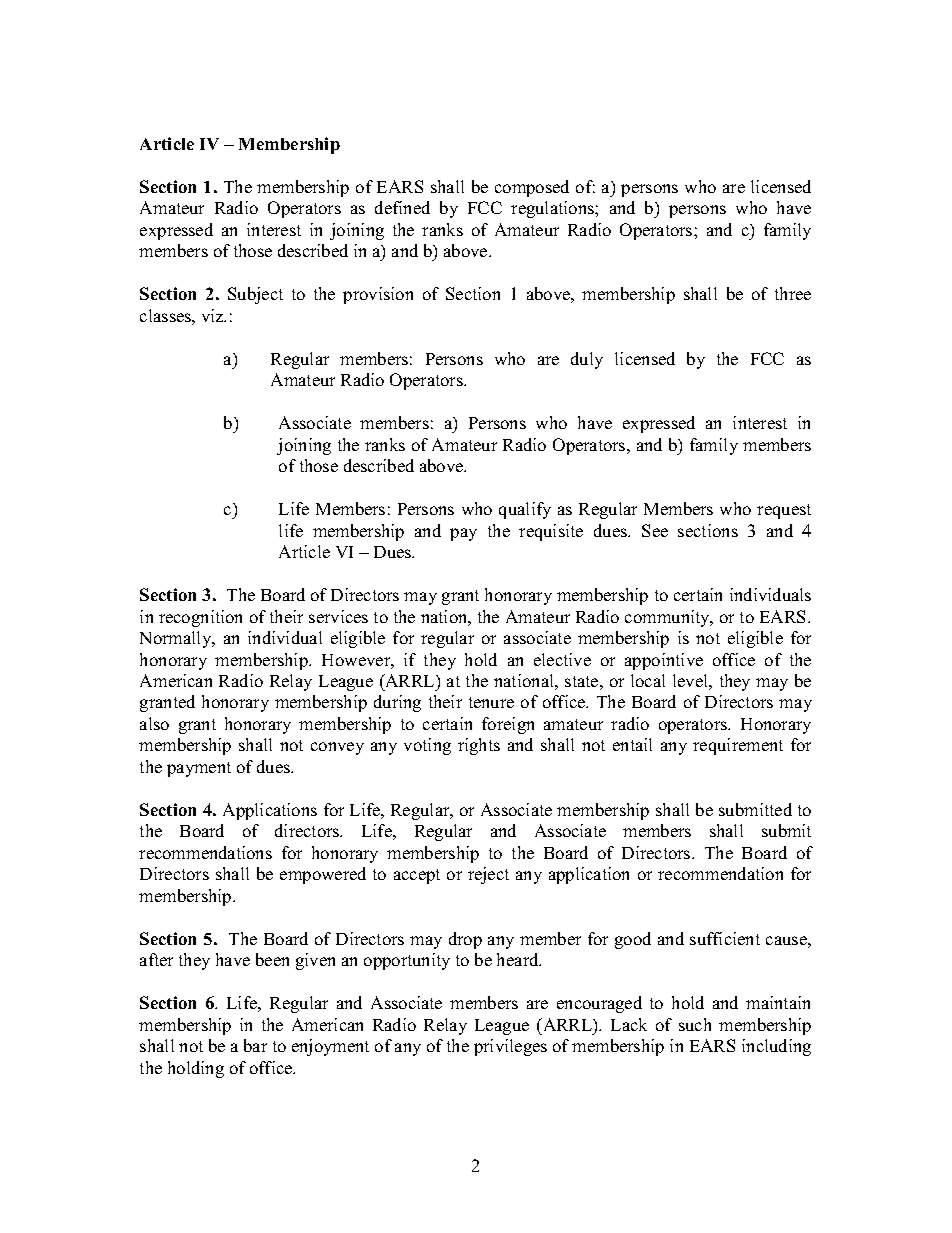 The image size is (952, 1233). I want to click on viz, so click(214, 315).
